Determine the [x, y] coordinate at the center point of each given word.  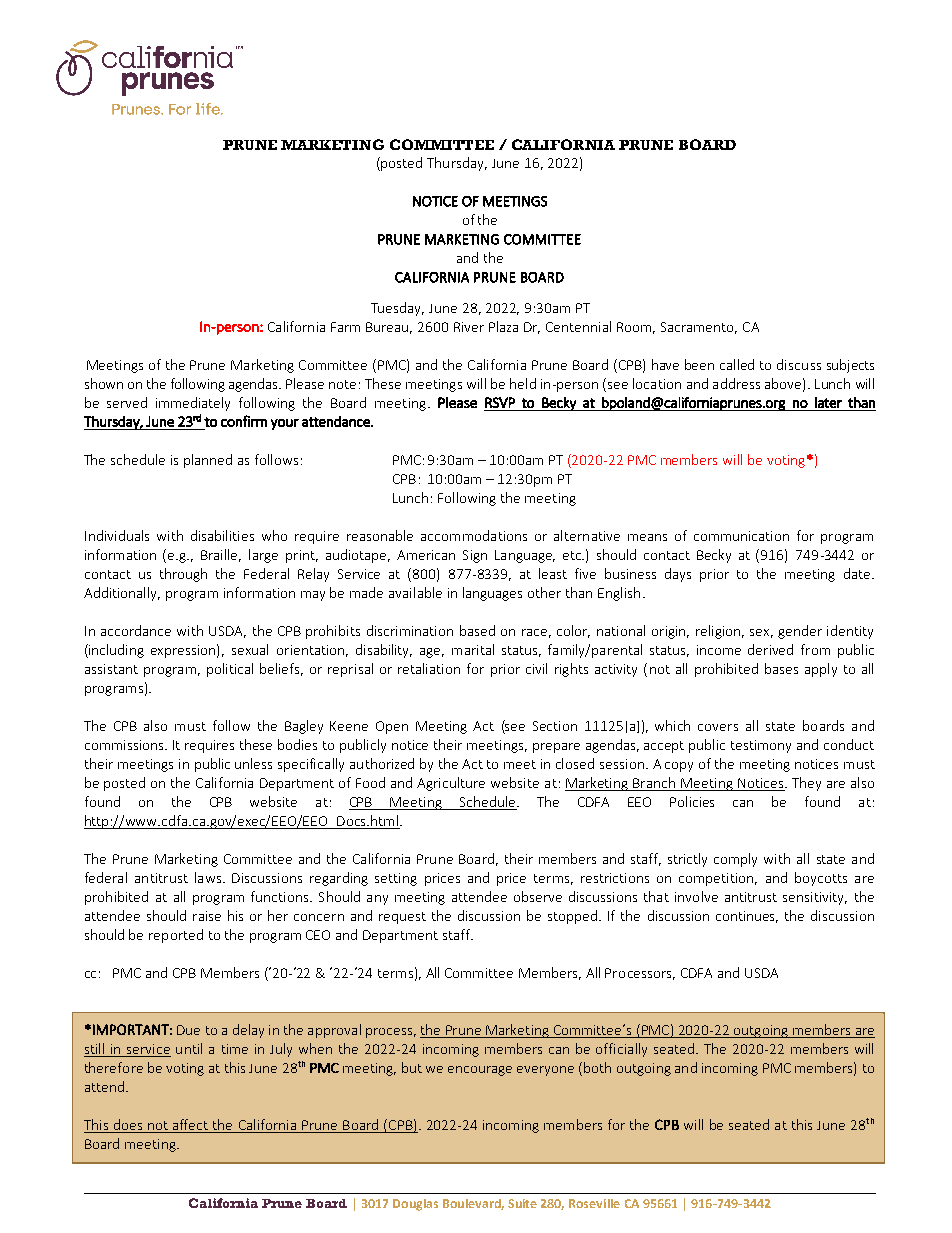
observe [538, 896]
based [477, 630]
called [737, 364]
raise [207, 916]
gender [800, 632]
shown [104, 383]
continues [747, 917]
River [469, 327]
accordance [136, 630]
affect [190, 1124]
